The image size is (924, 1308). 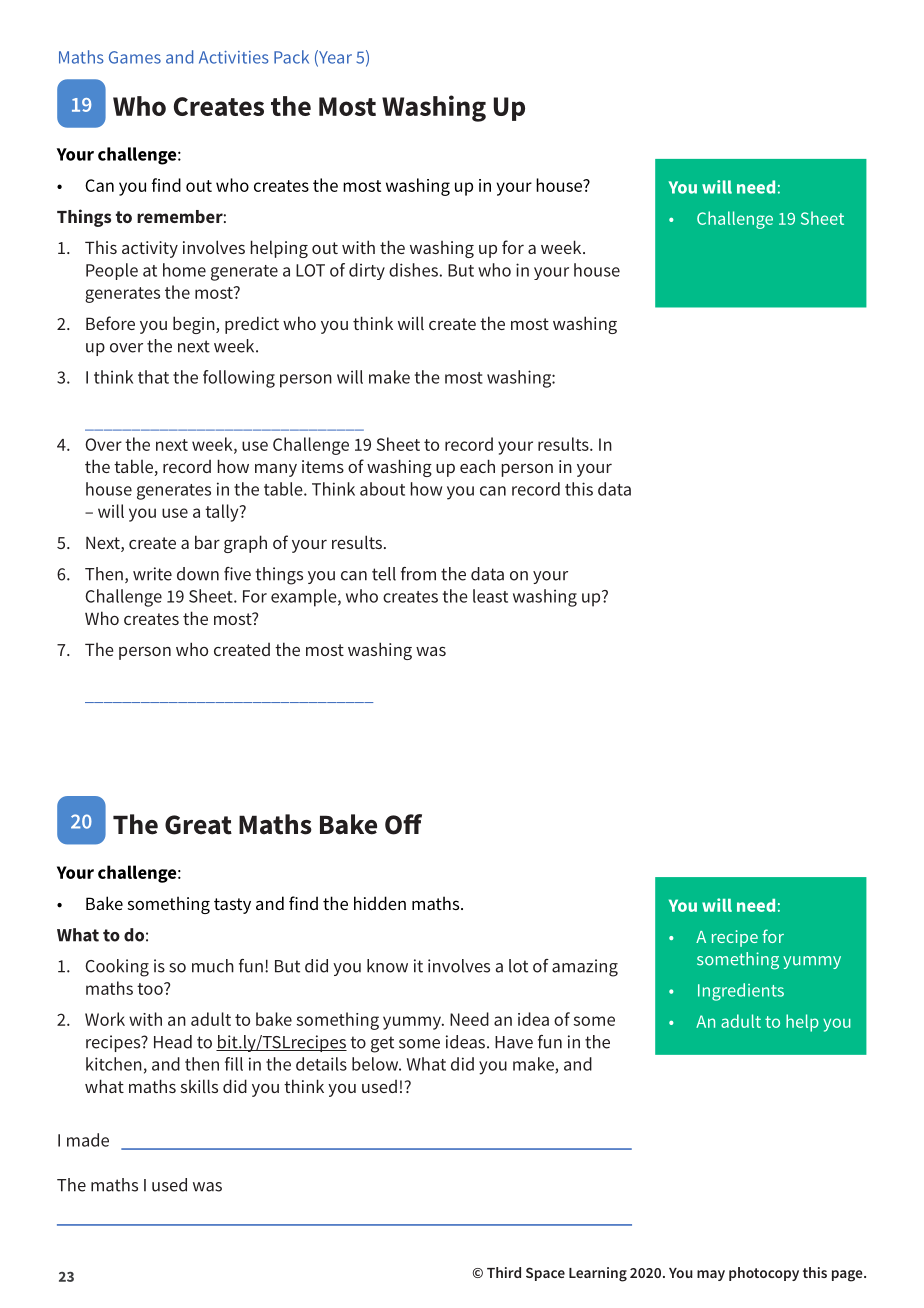 What do you see at coordinates (198, 574) in the page?
I see `down` at bounding box center [198, 574].
